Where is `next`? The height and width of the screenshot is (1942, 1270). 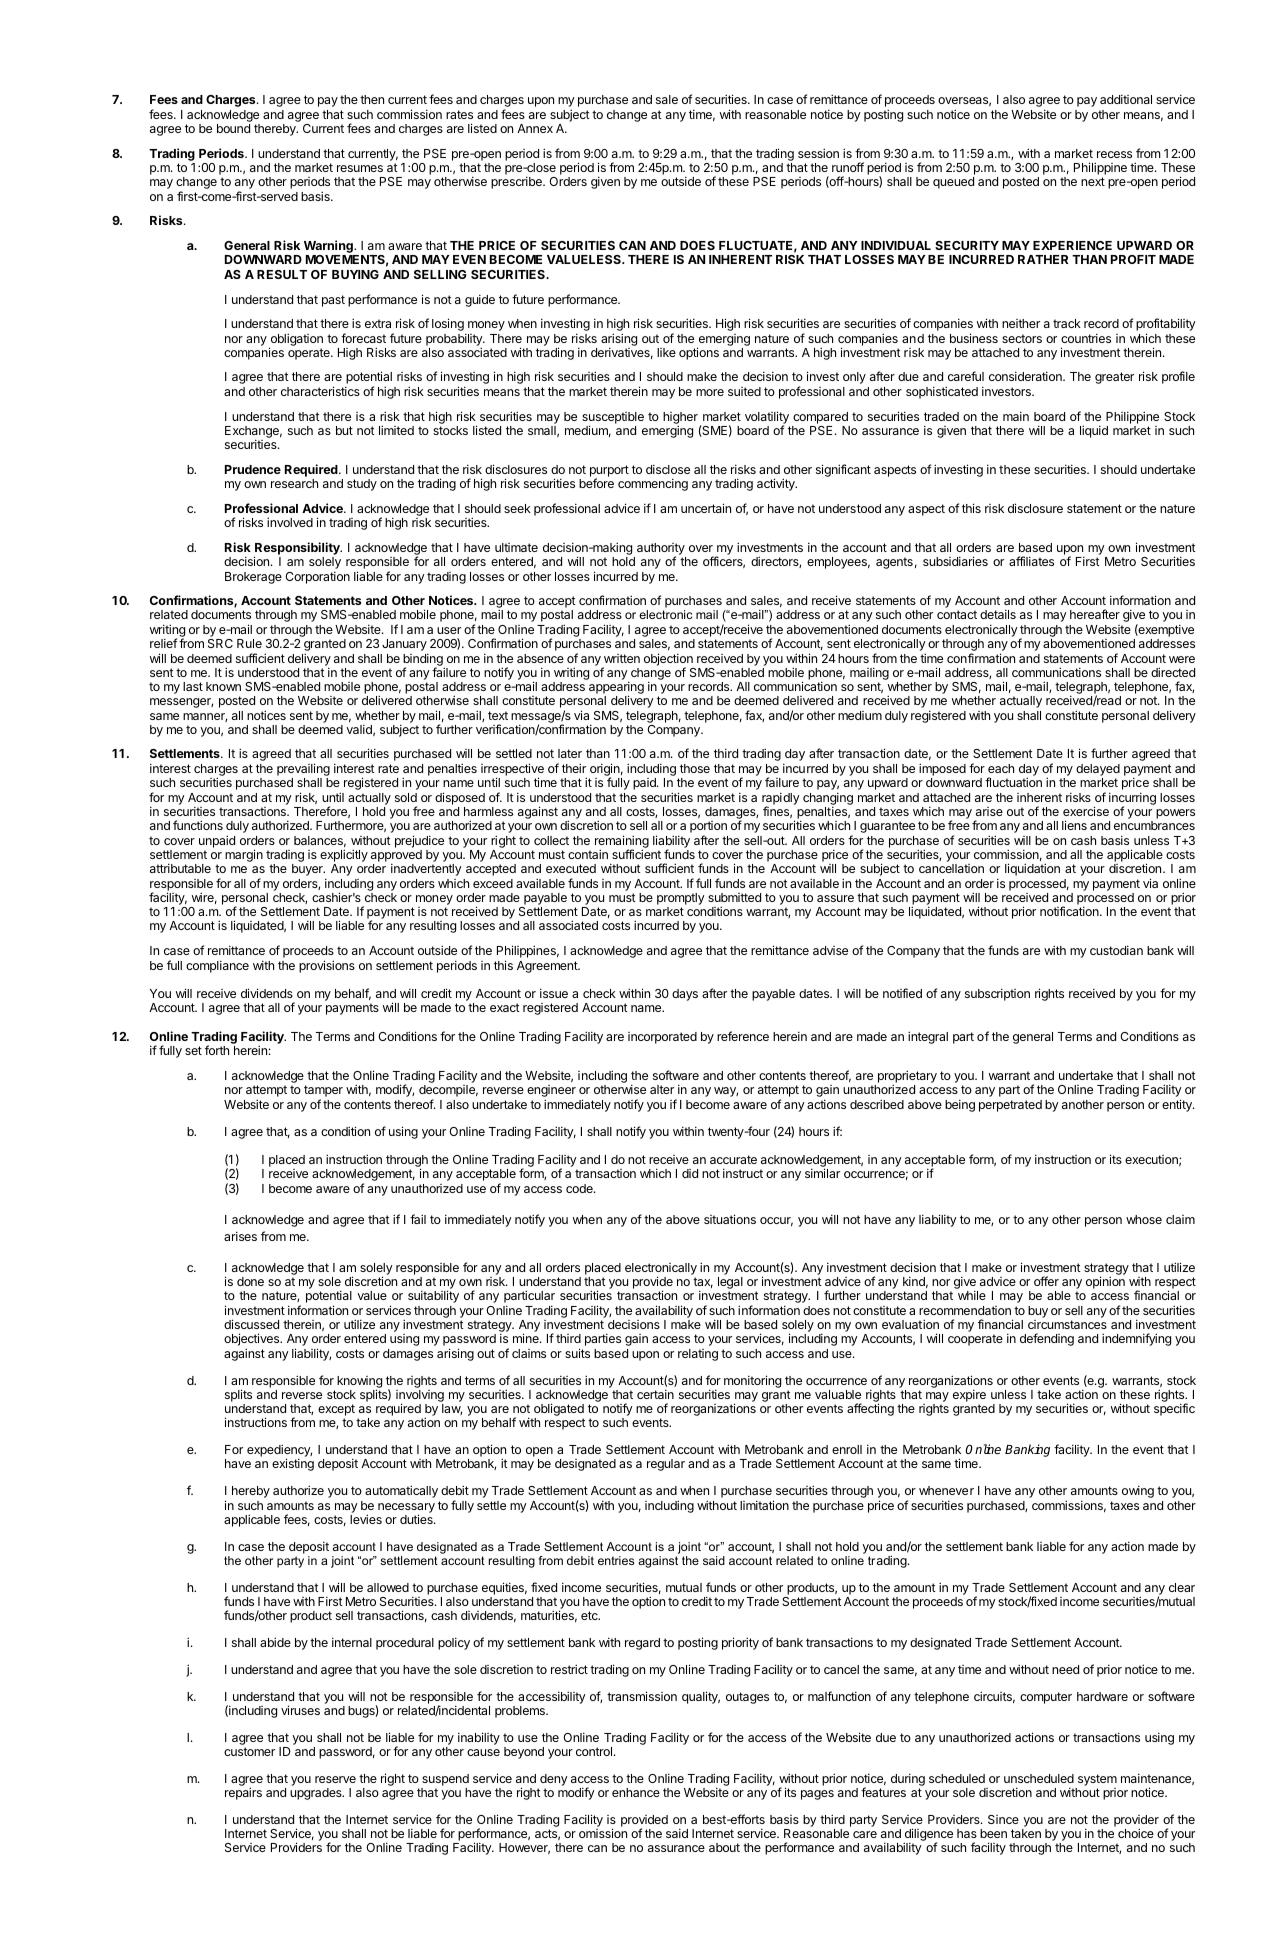
next is located at coordinates (1093, 181).
